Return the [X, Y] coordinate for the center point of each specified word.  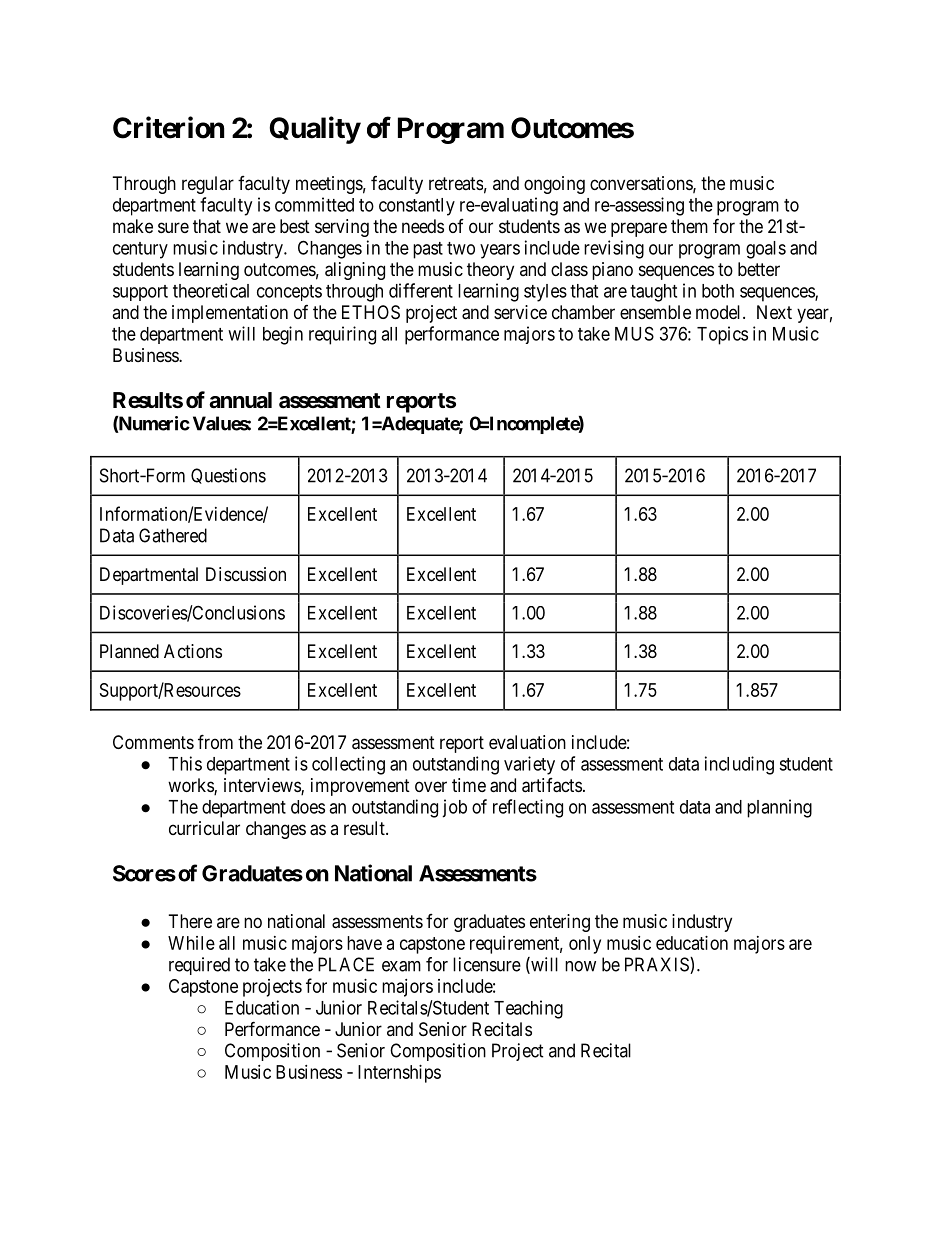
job [454, 808]
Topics [722, 335]
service [520, 312]
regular [208, 185]
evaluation [527, 742]
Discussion [246, 574]
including [739, 765]
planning [779, 808]
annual [240, 400]
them [689, 226]
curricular [204, 828]
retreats [456, 183]
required [199, 966]
